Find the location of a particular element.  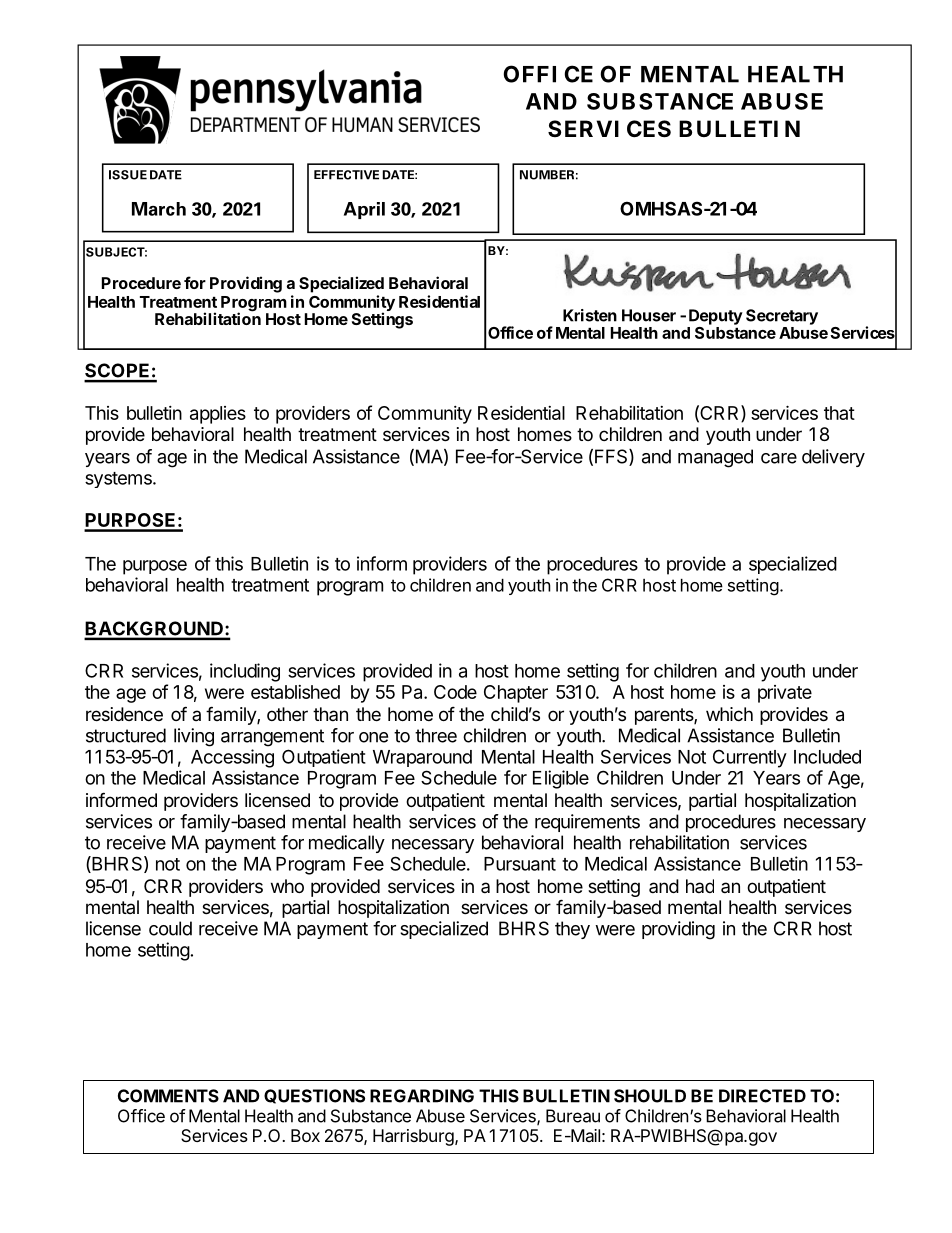

April is located at coordinates (364, 210).
